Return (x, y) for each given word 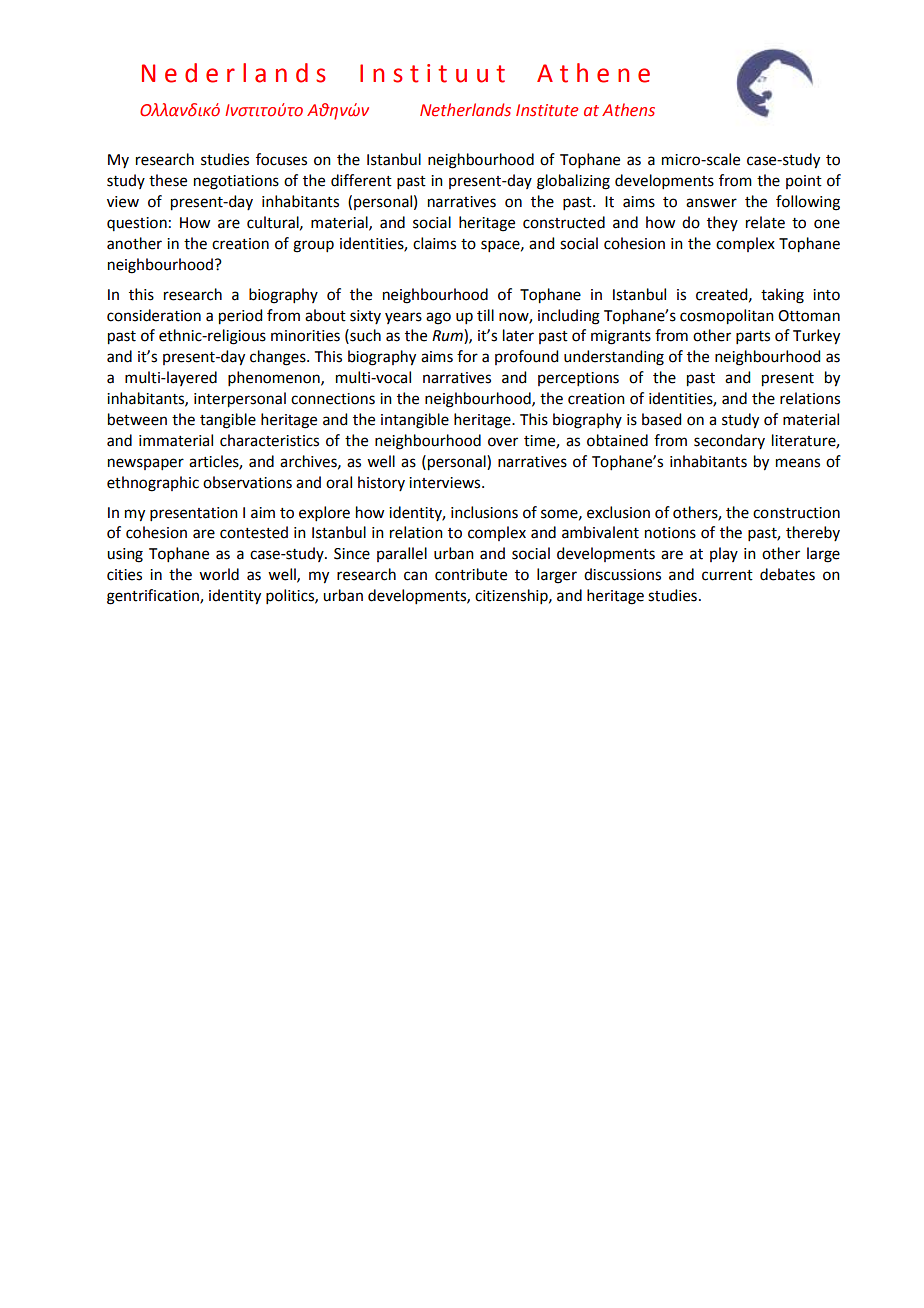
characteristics (269, 440)
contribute (471, 574)
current (727, 575)
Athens (628, 110)
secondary (729, 441)
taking (782, 296)
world (219, 574)
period (240, 317)
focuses (281, 159)
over (503, 442)
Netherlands (465, 110)
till (485, 315)
